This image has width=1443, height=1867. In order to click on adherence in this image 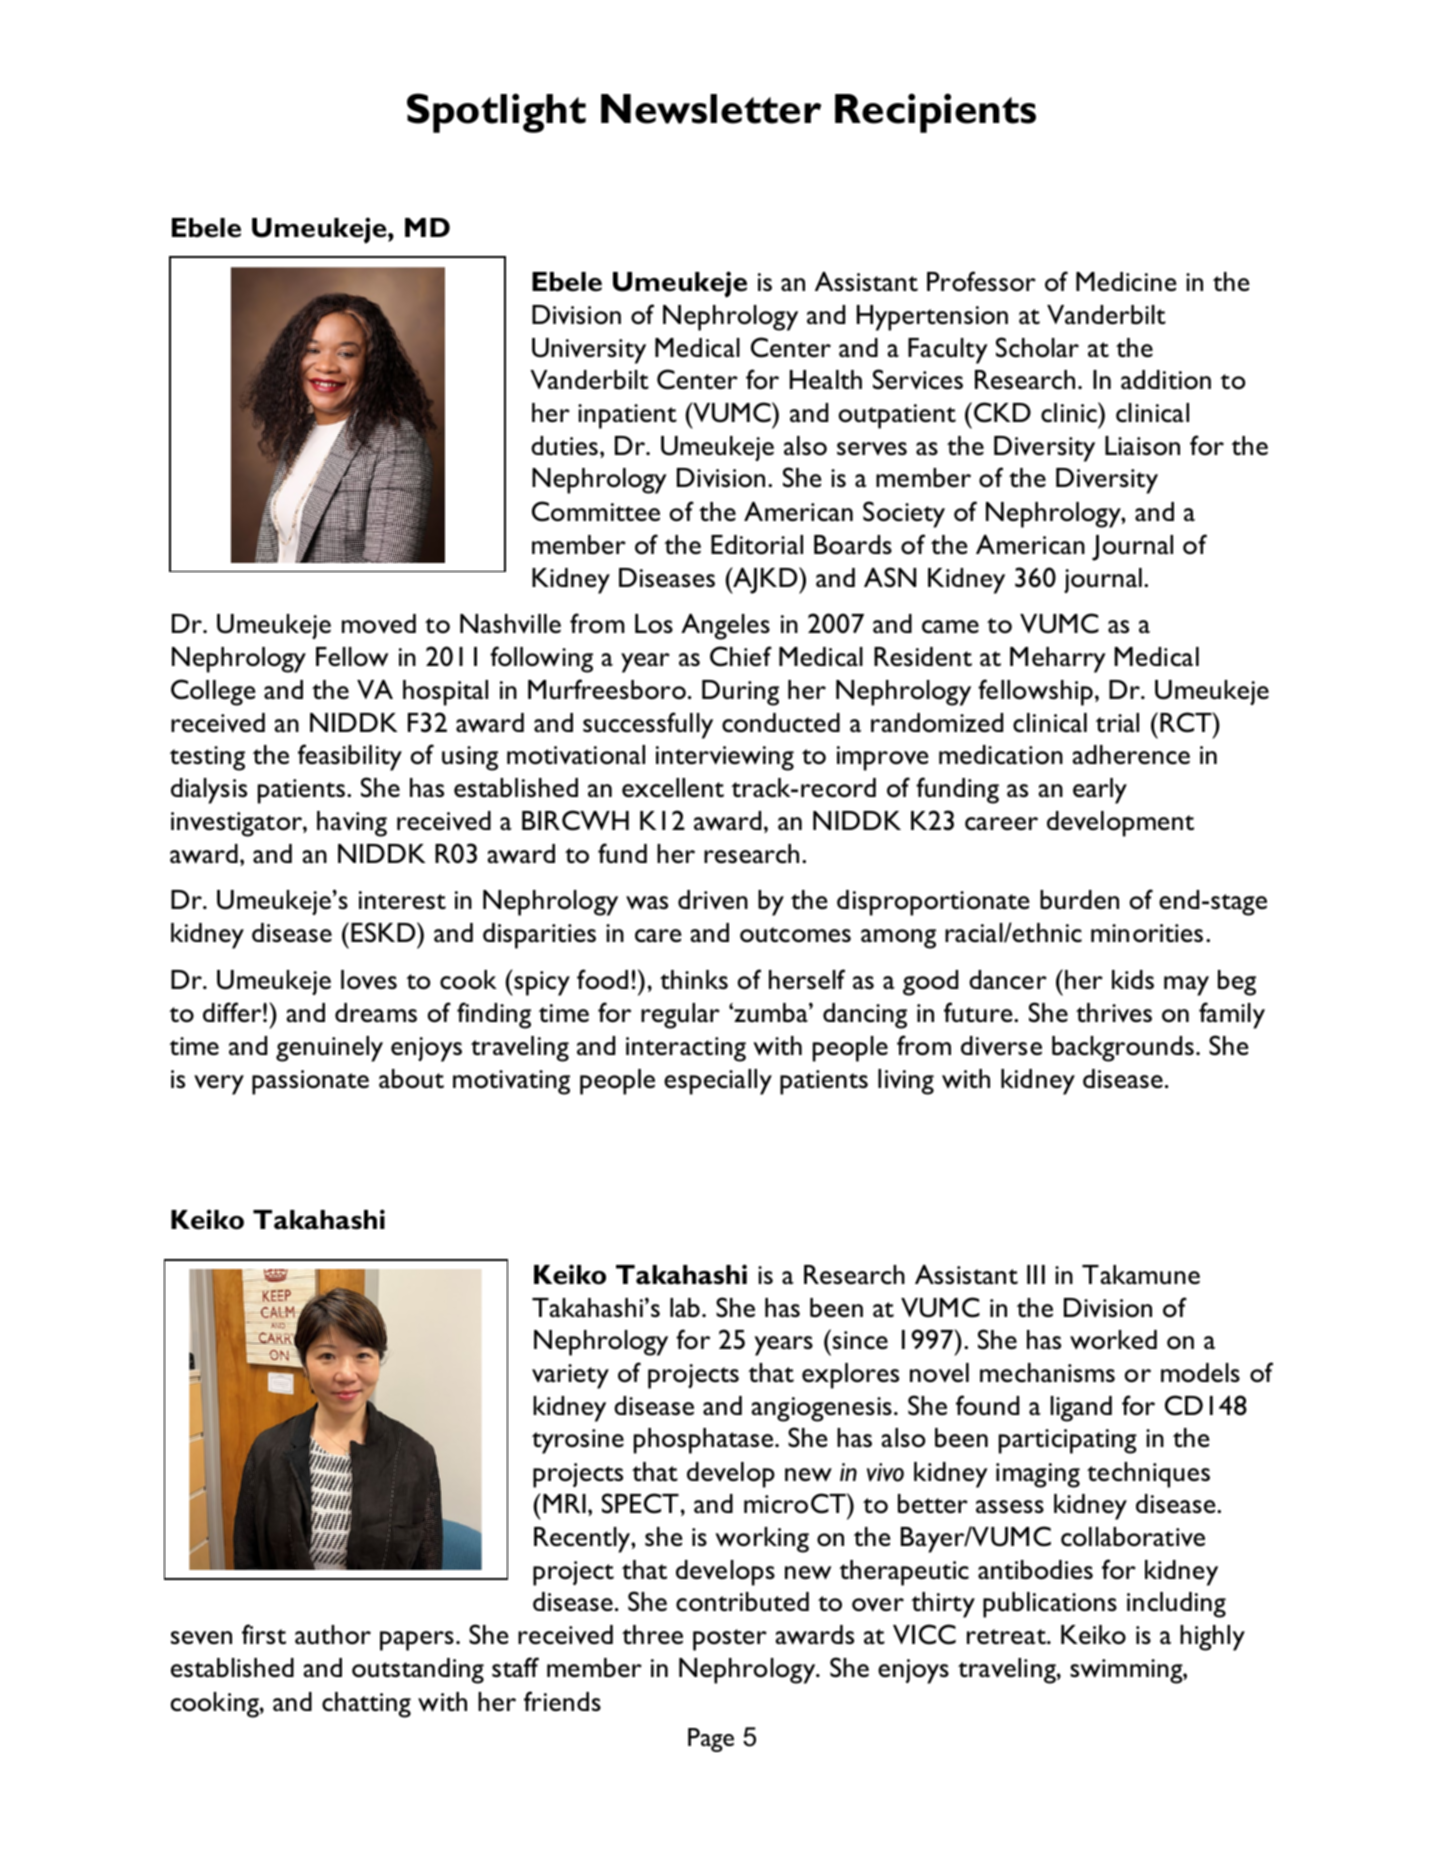, I will do `click(1131, 755)`.
